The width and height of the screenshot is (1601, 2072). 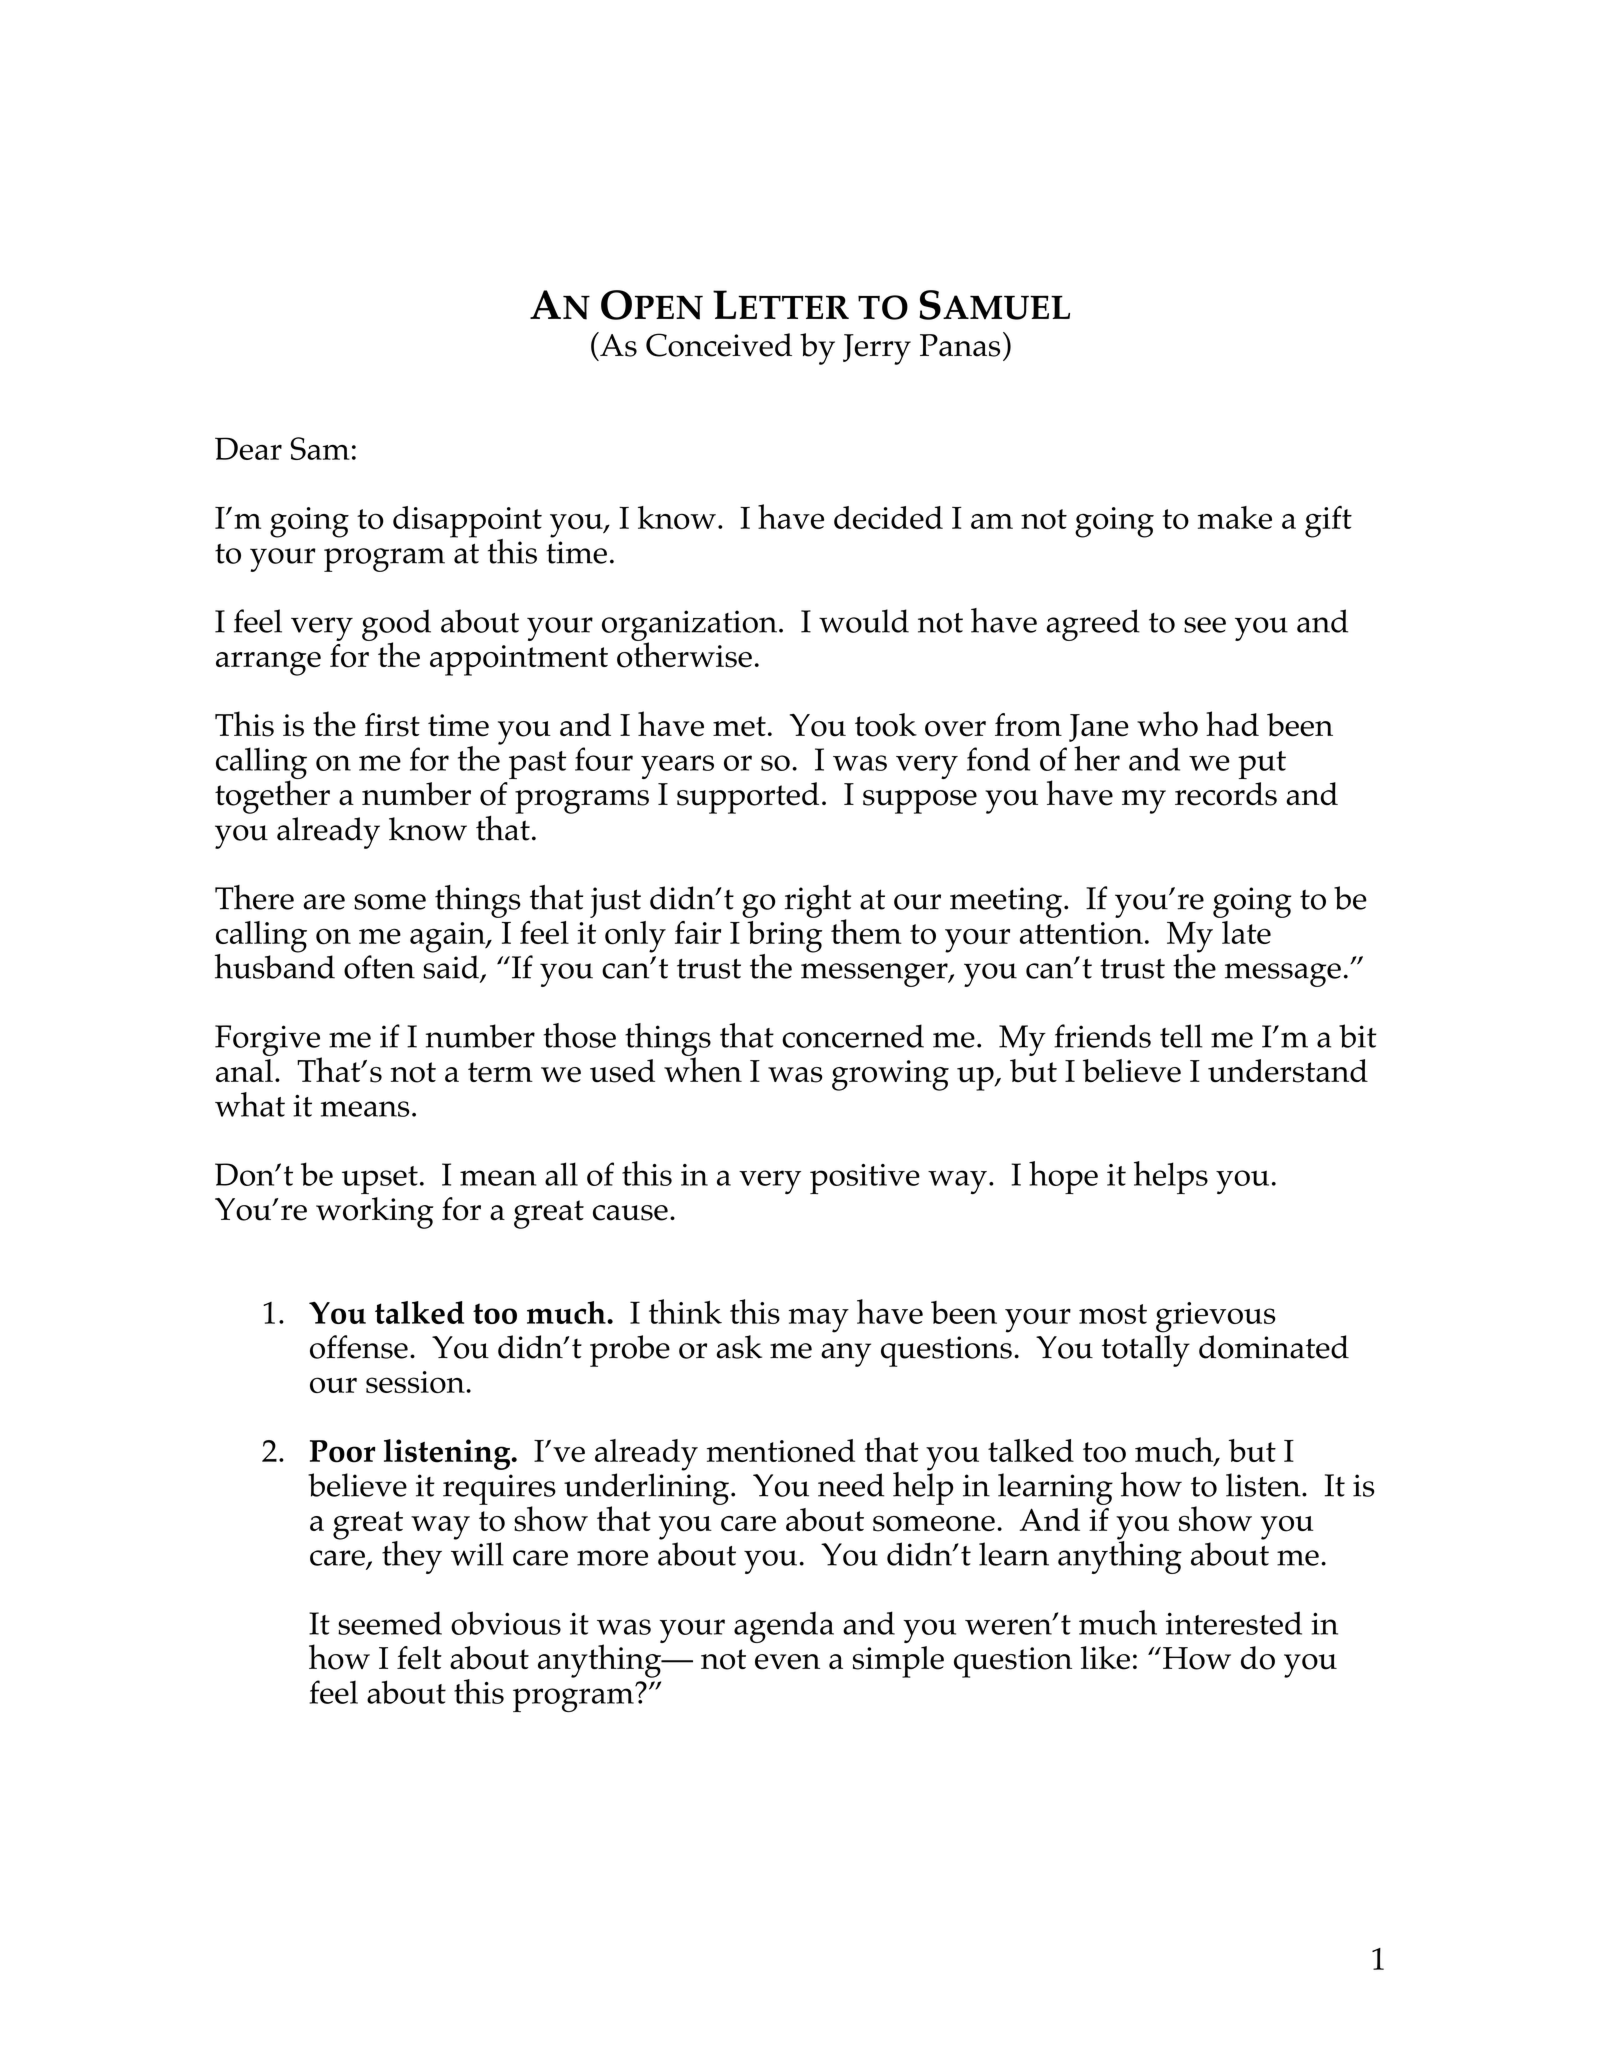 I want to click on seemed, so click(x=390, y=1623).
